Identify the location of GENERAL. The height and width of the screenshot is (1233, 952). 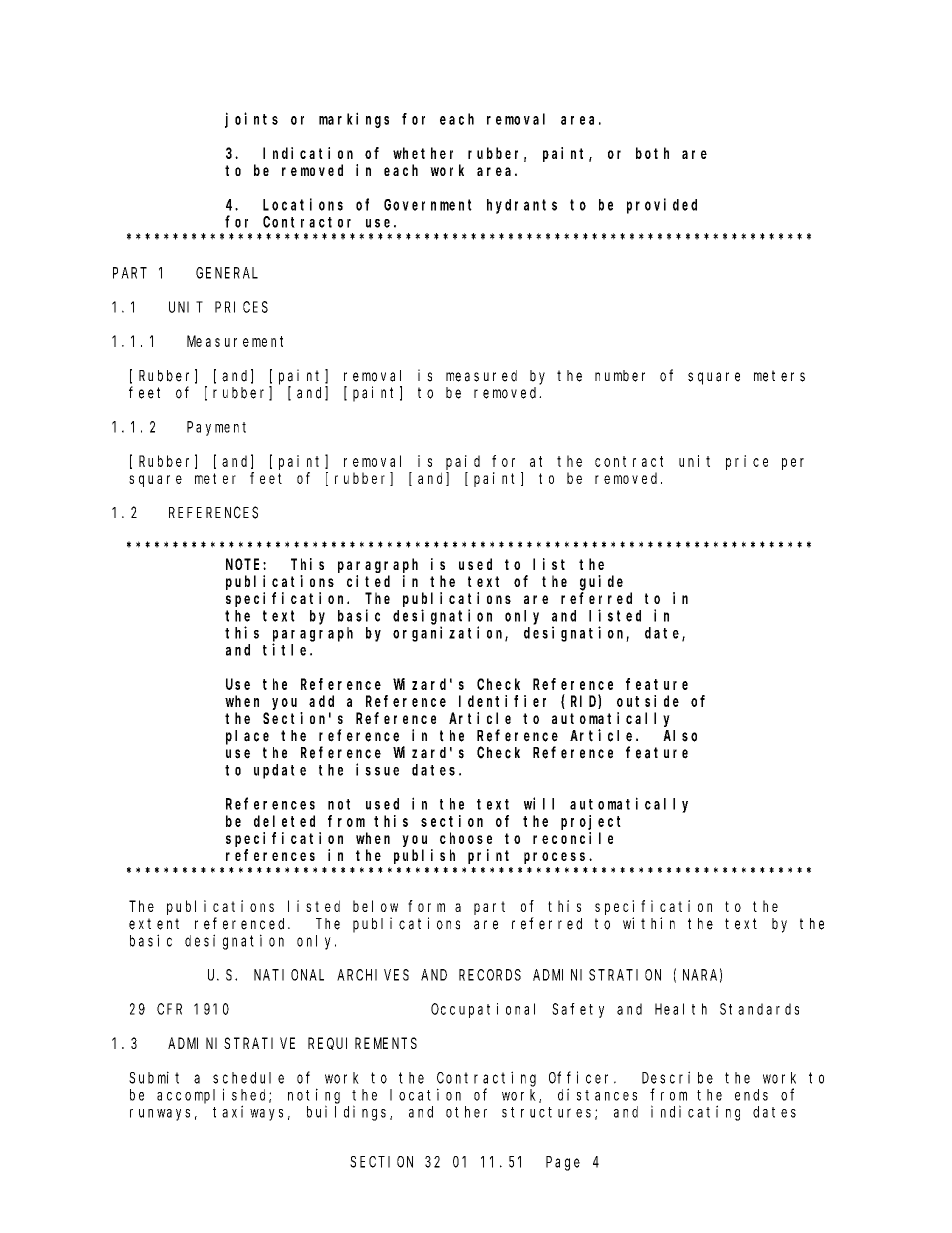
(227, 273).
